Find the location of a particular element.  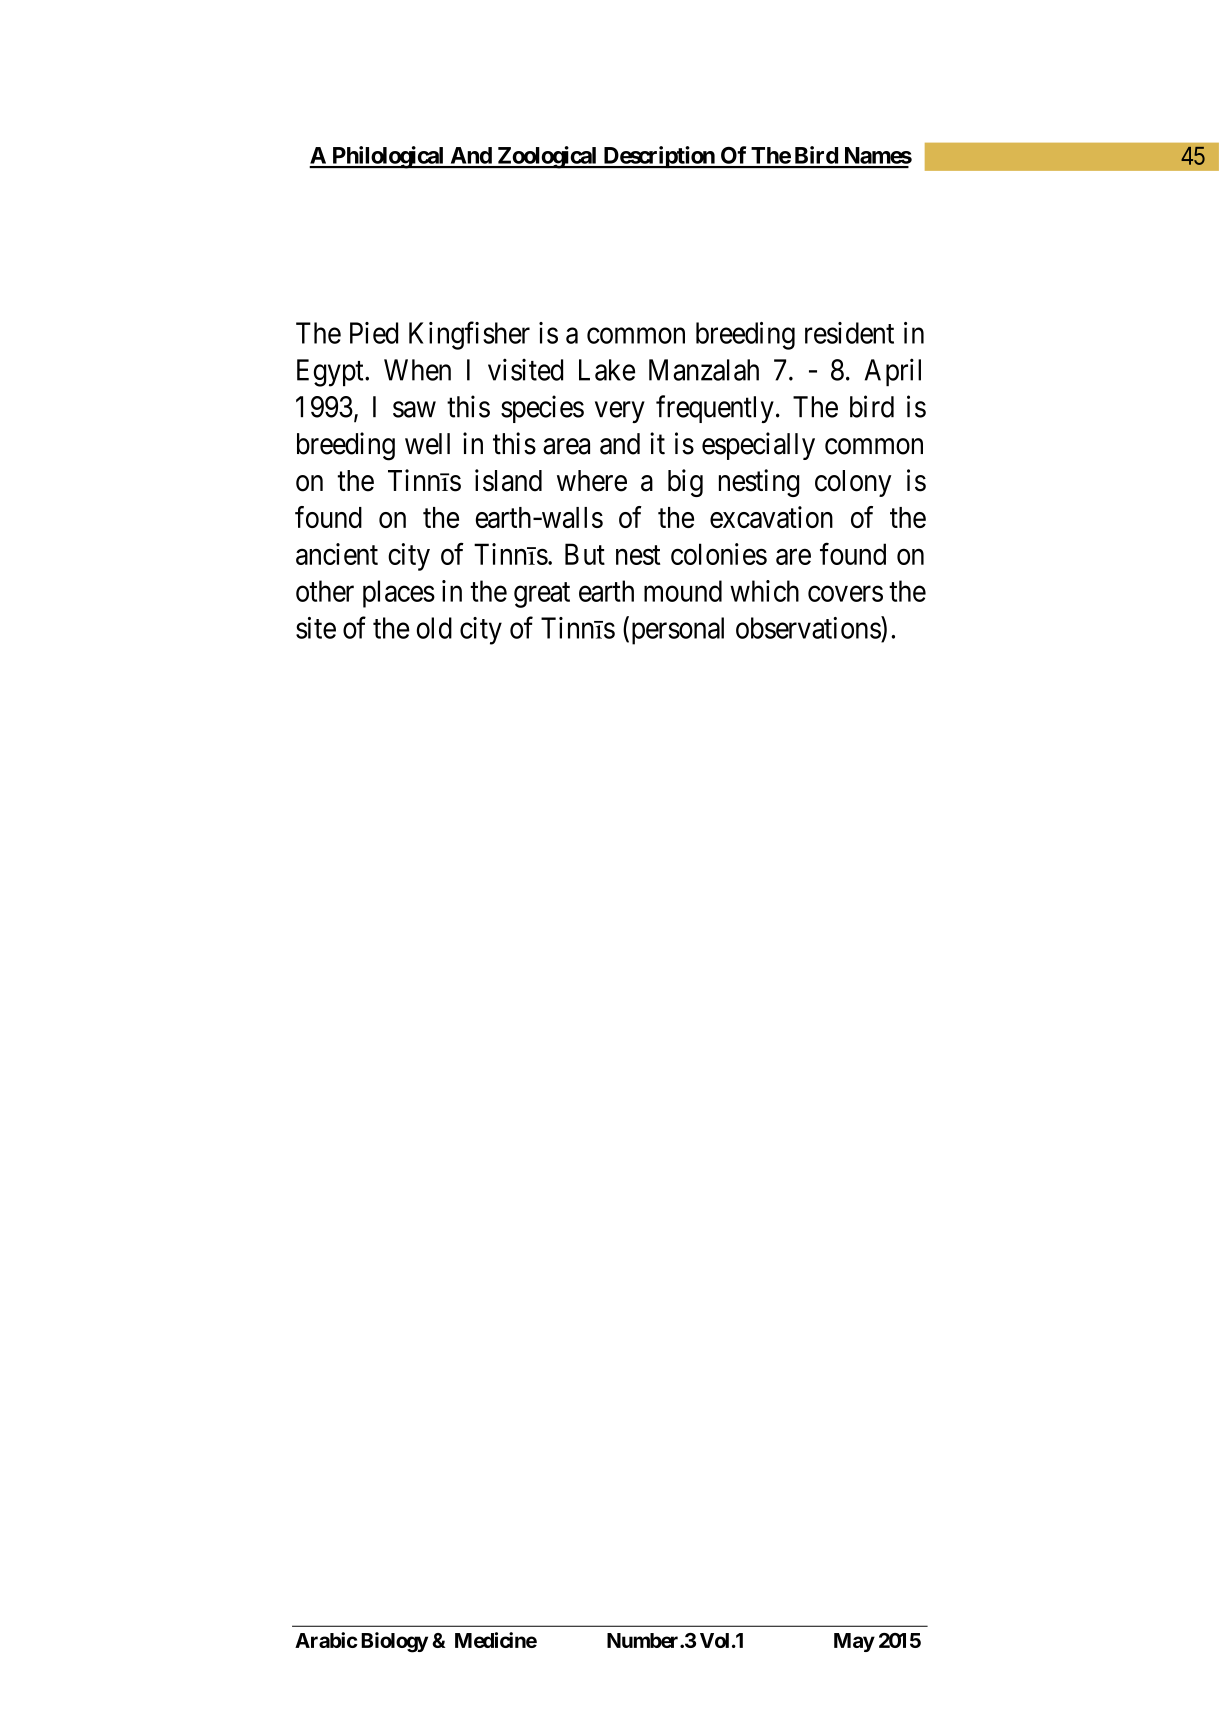

But is located at coordinates (585, 554).
